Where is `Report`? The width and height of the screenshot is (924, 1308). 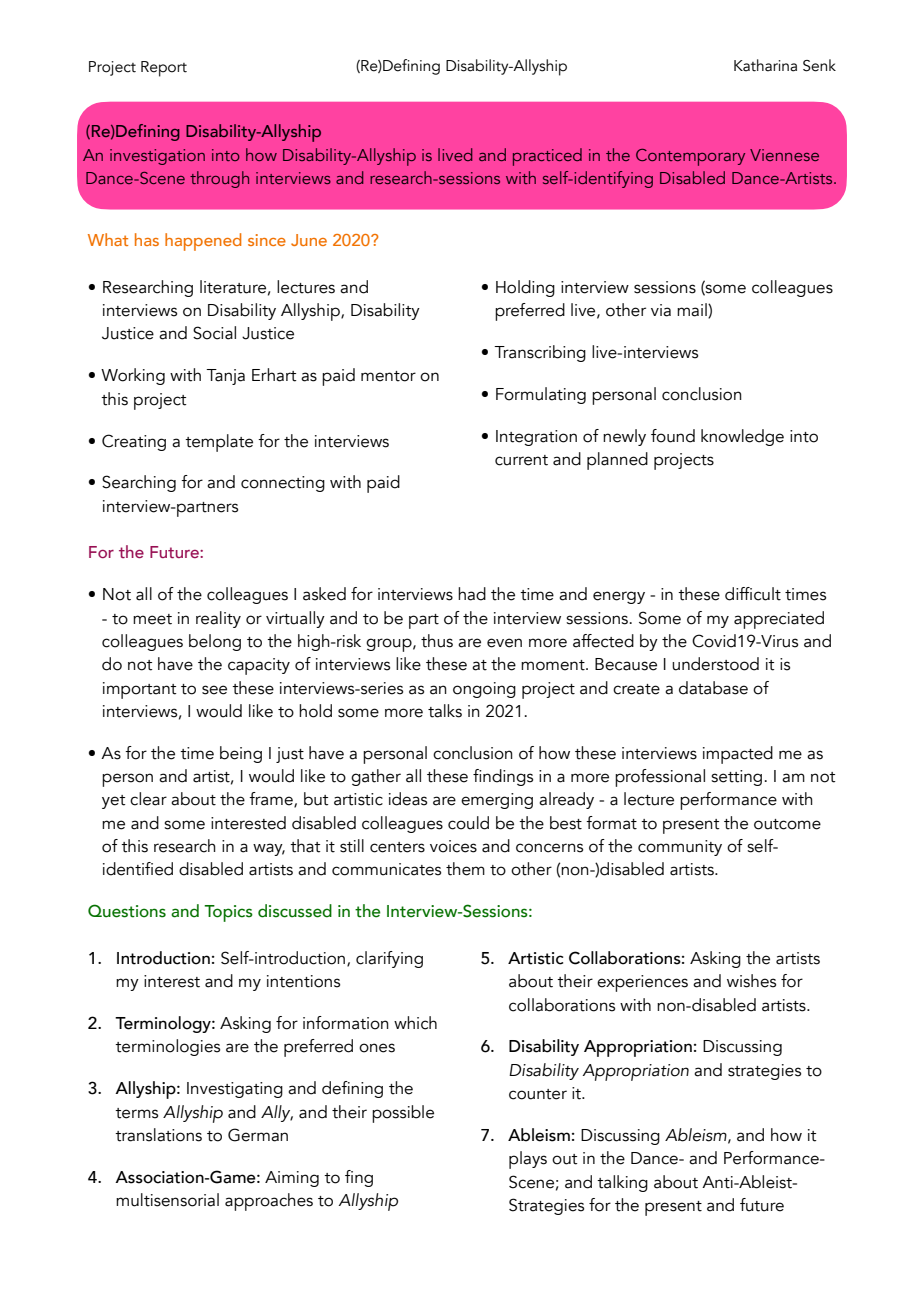
Report is located at coordinates (164, 69).
